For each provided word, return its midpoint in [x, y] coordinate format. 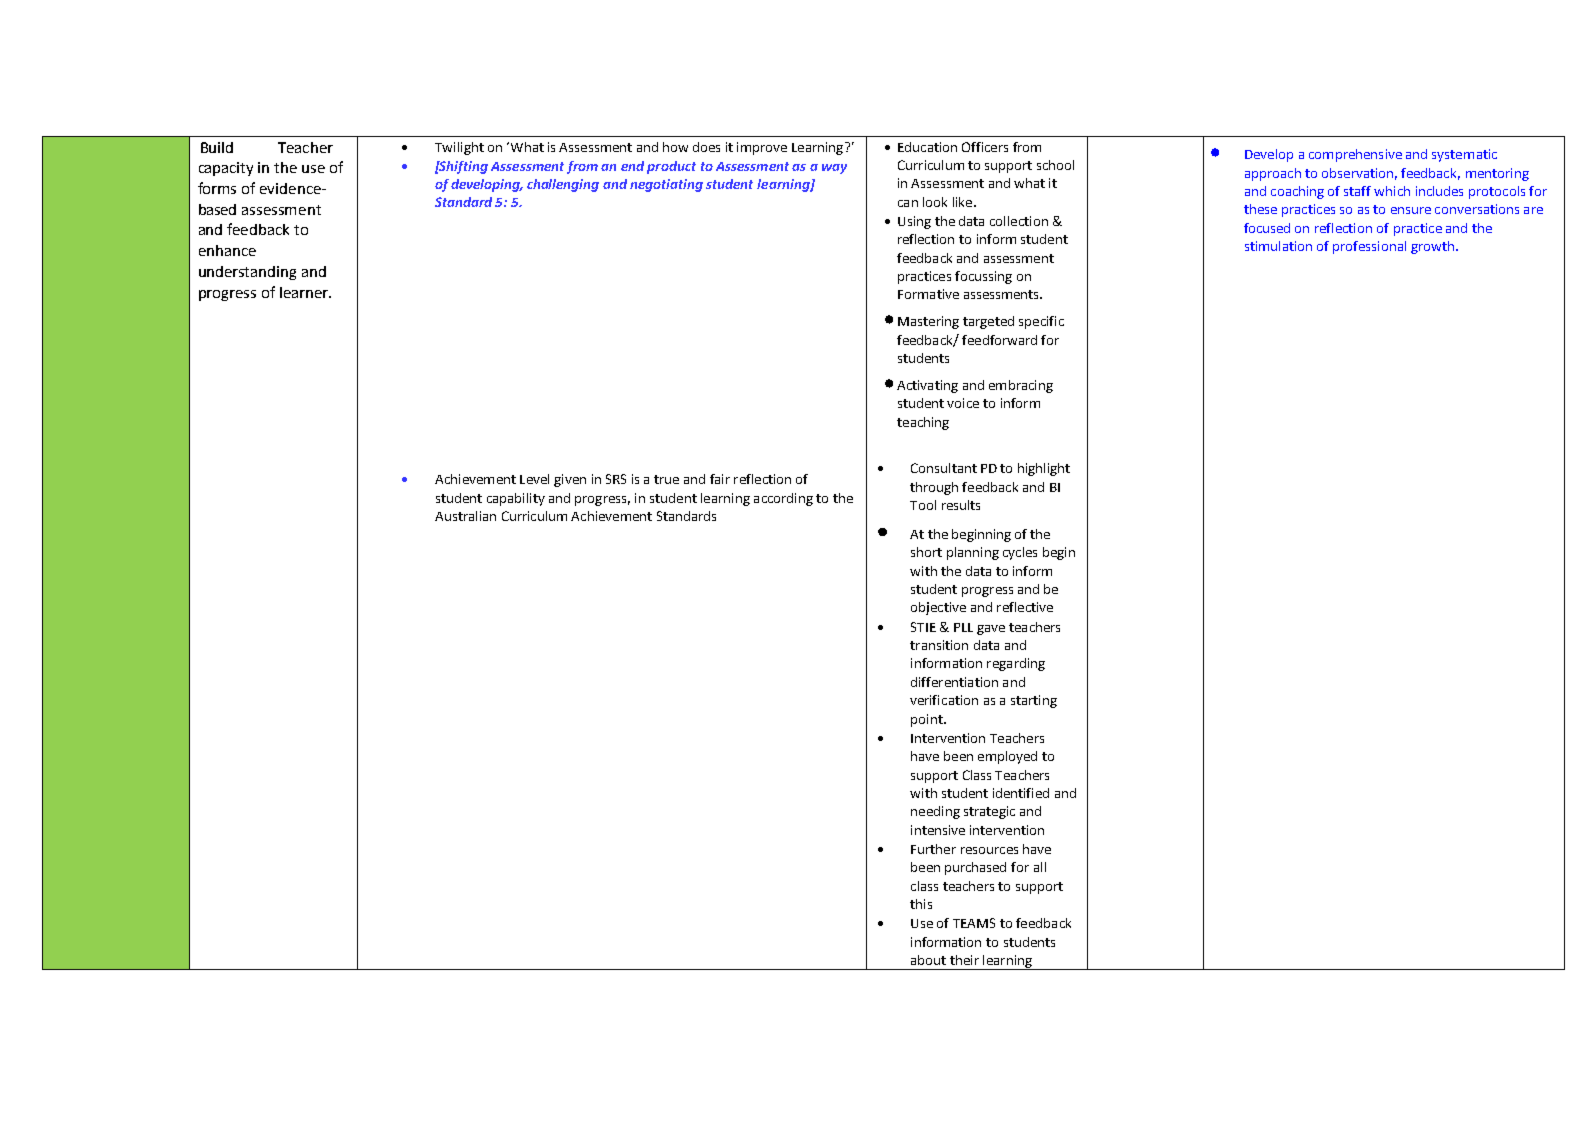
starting [1034, 701]
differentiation [954, 682]
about [928, 960]
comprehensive [1355, 155]
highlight [1044, 469]
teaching [923, 423]
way [834, 169]
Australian [465, 516]
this [921, 904]
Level [534, 479]
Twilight [459, 148]
